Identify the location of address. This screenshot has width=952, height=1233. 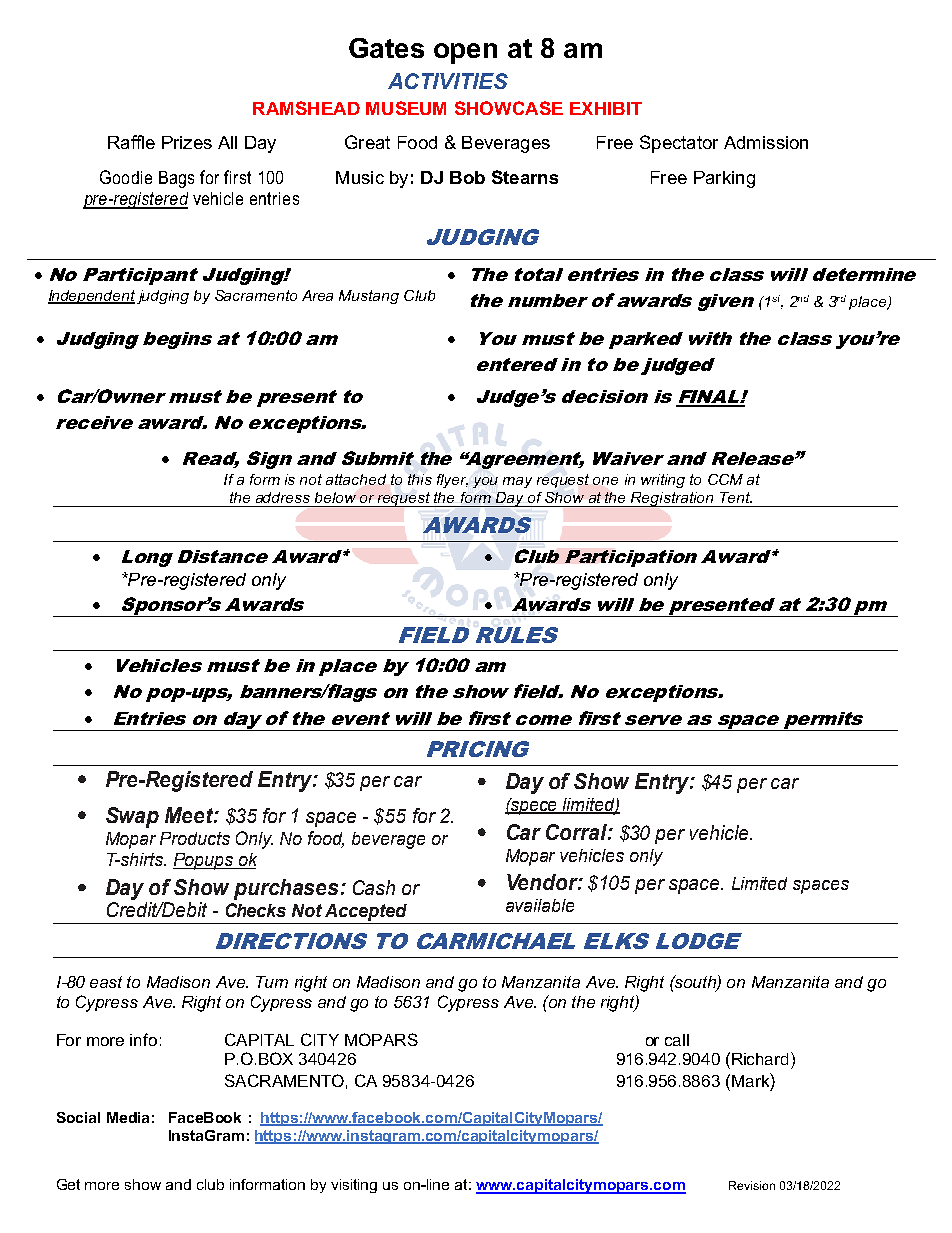
(283, 497).
